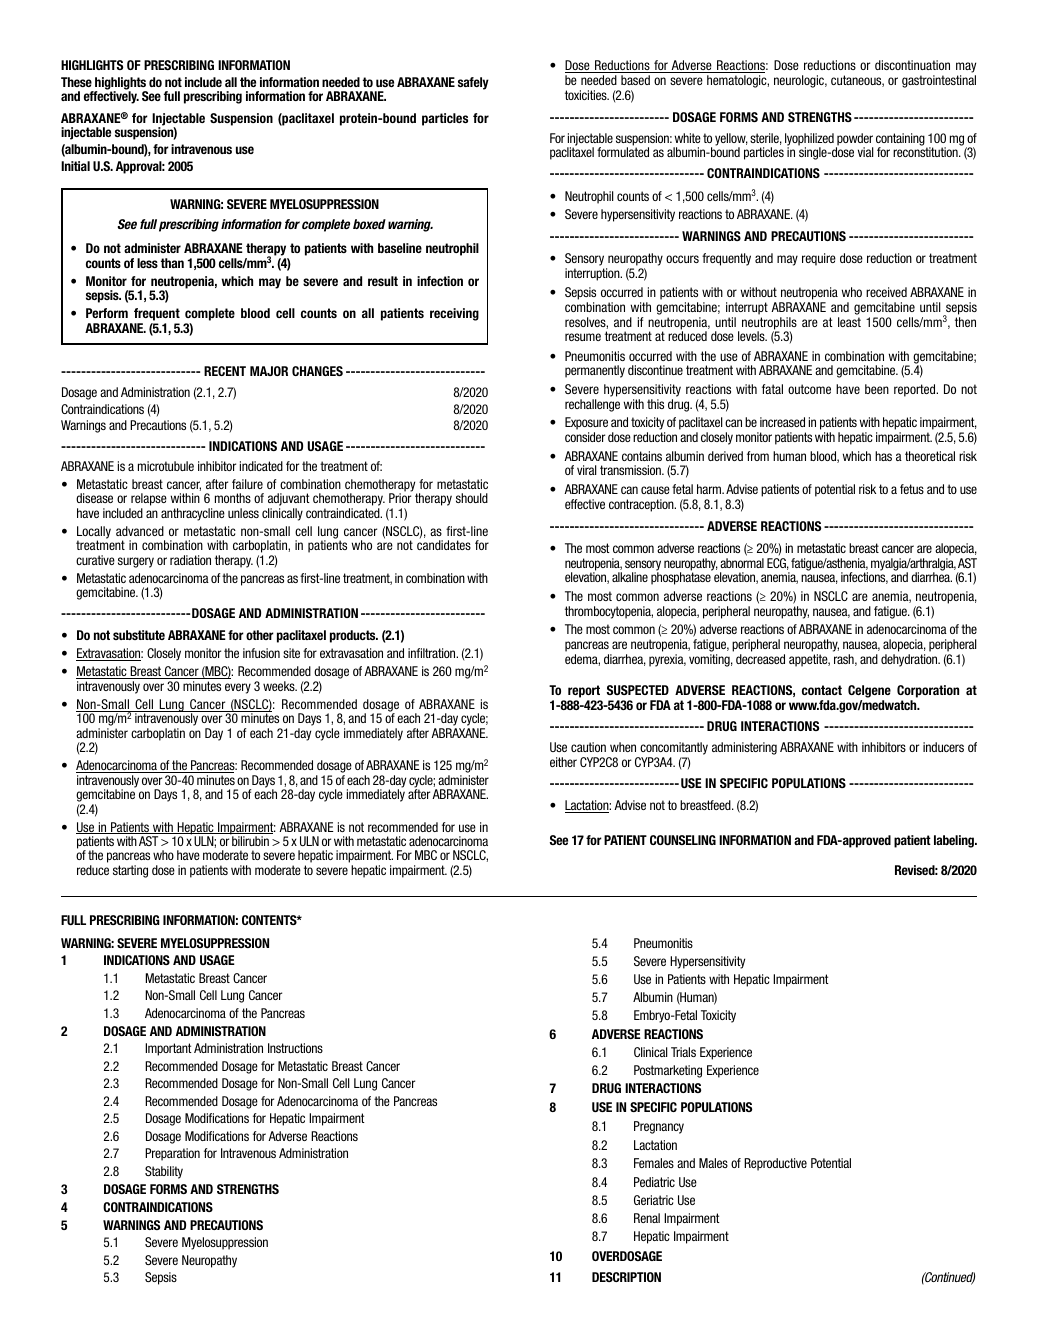 Image resolution: width=1038 pixels, height=1344 pixels. I want to click on either, so click(563, 762).
